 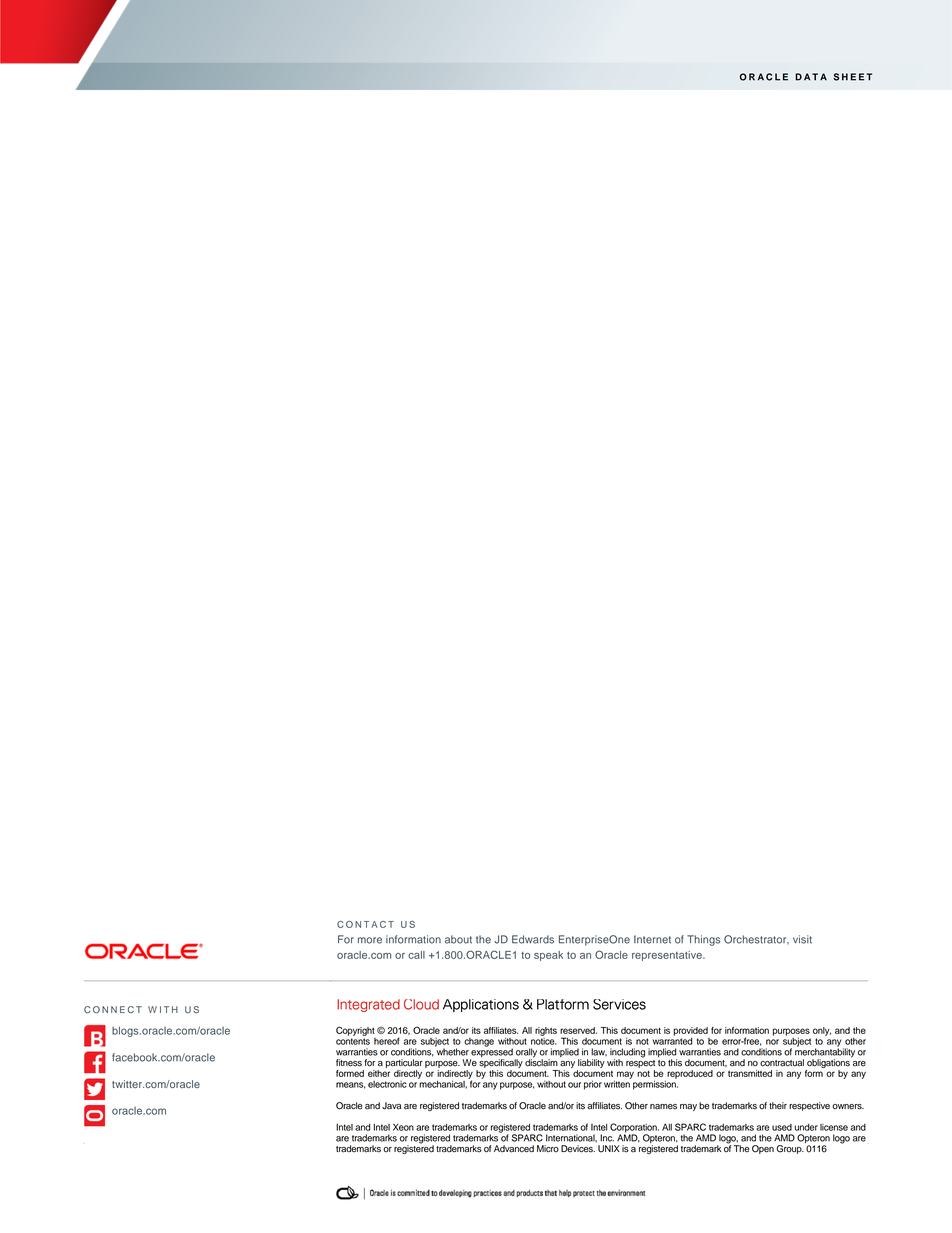 I want to click on about, so click(x=458, y=939).
